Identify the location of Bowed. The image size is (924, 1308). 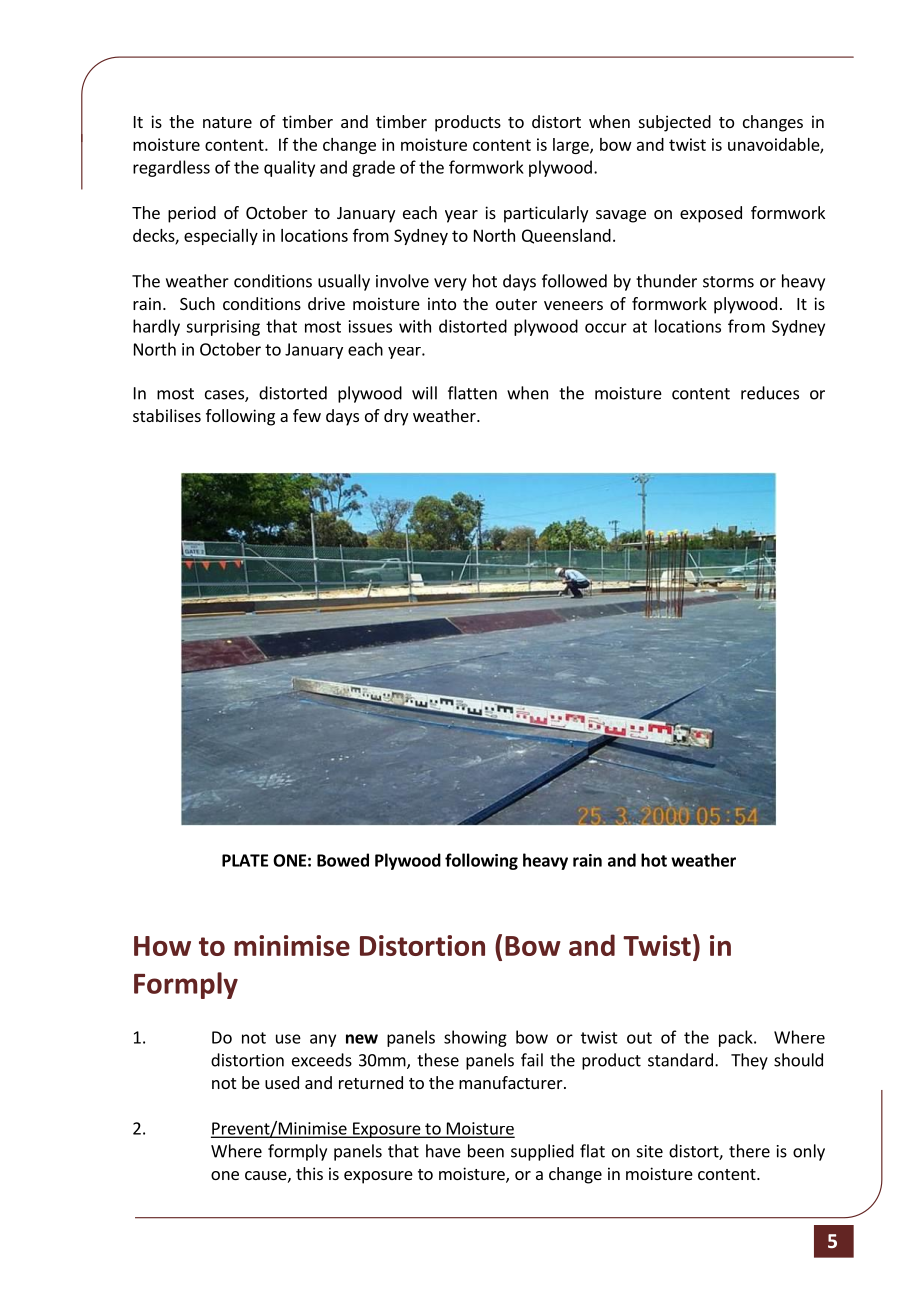
(343, 860).
